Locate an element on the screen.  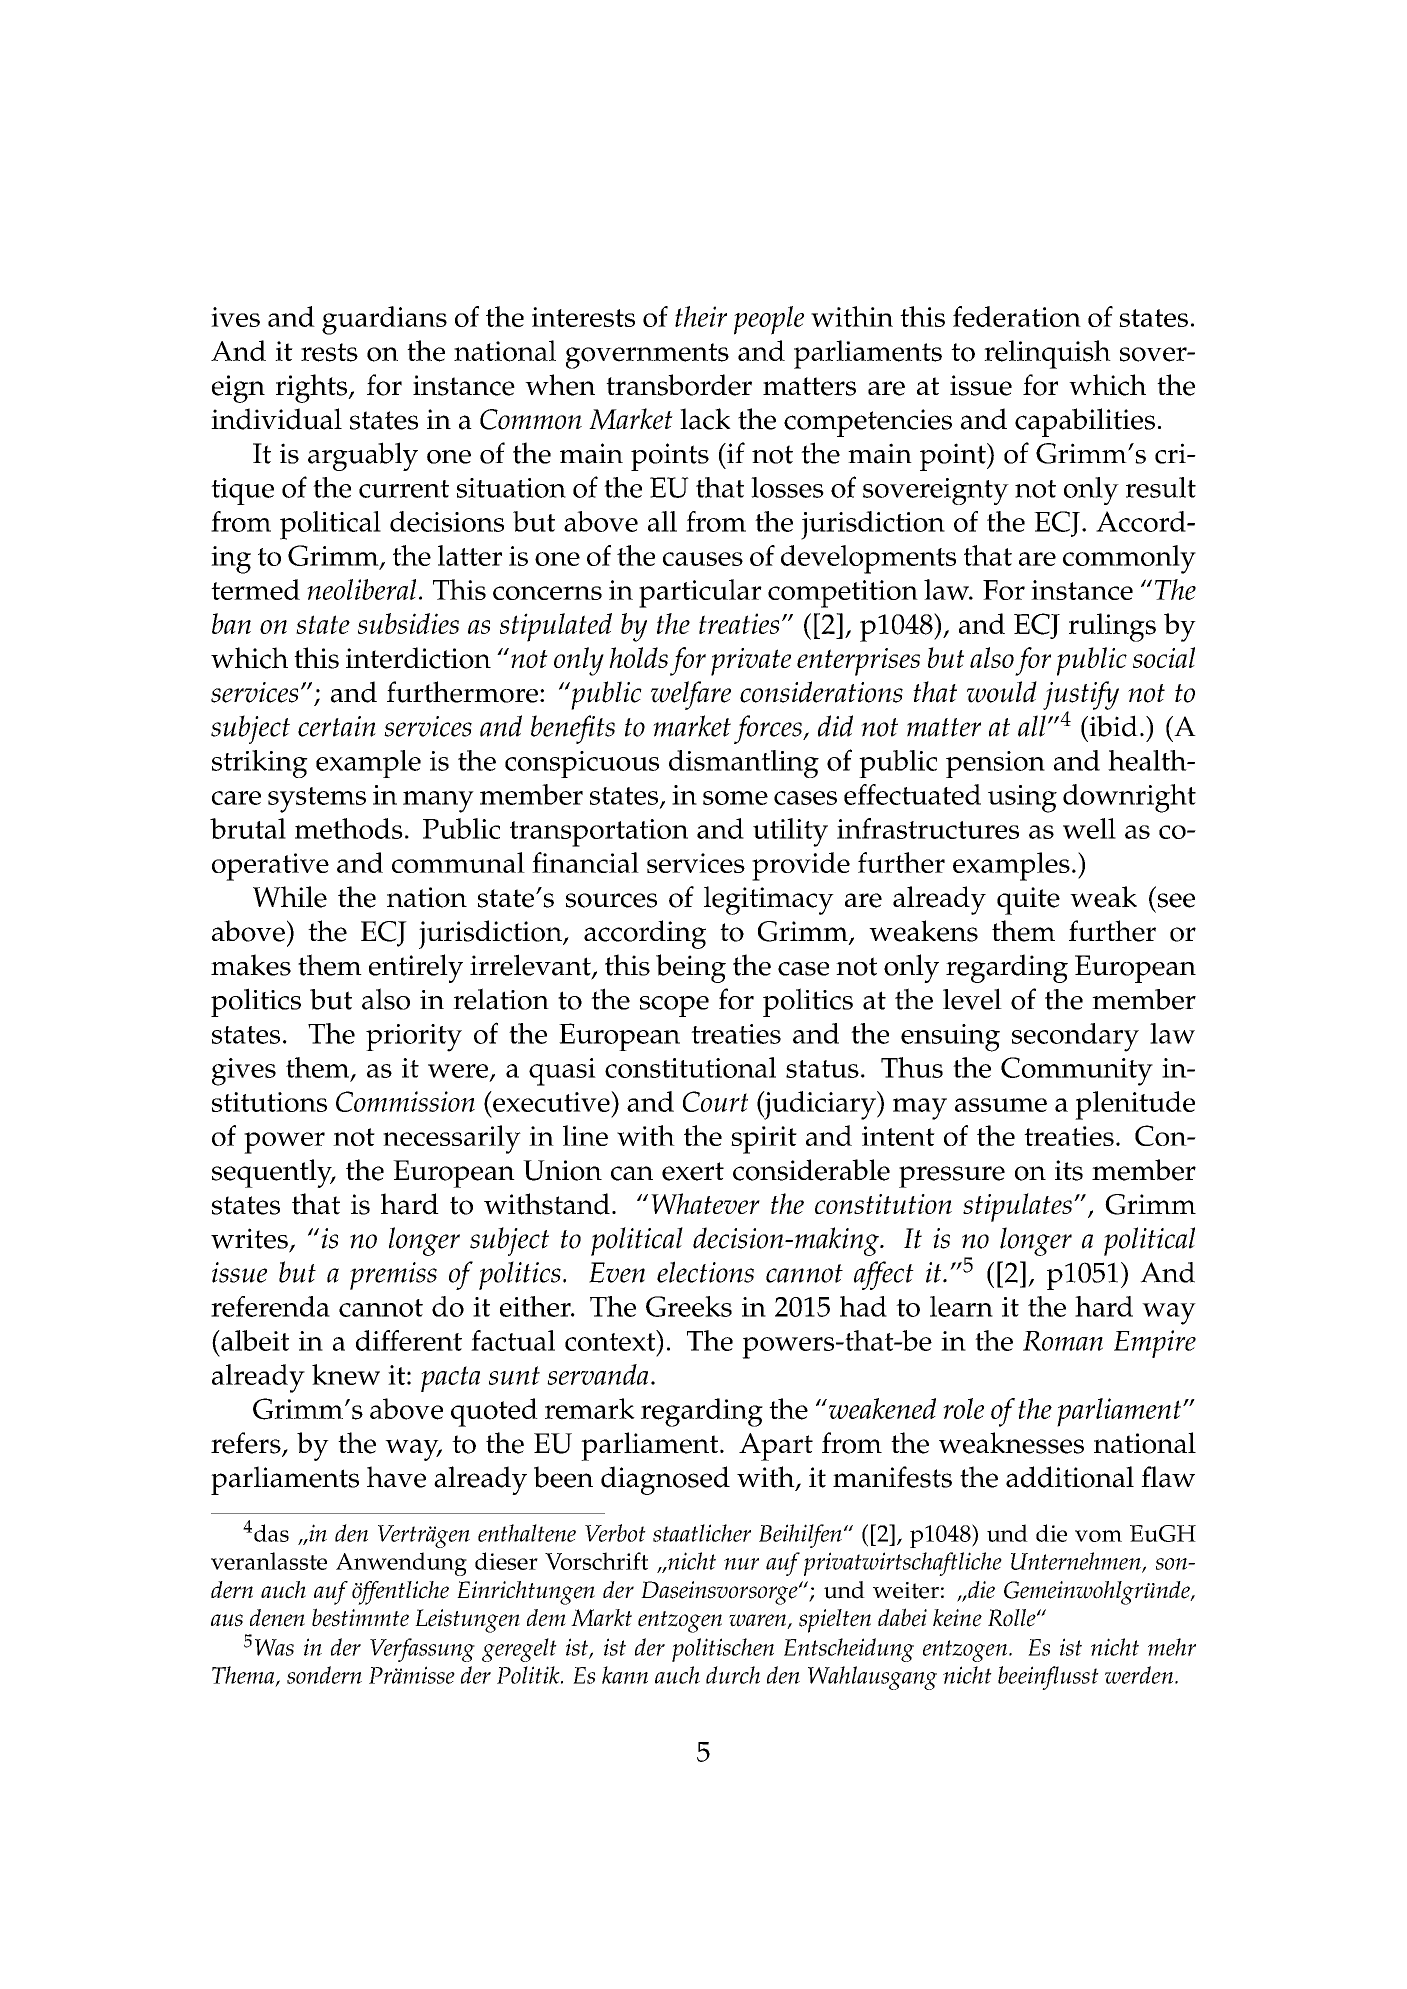
secondary is located at coordinates (1075, 1037).
